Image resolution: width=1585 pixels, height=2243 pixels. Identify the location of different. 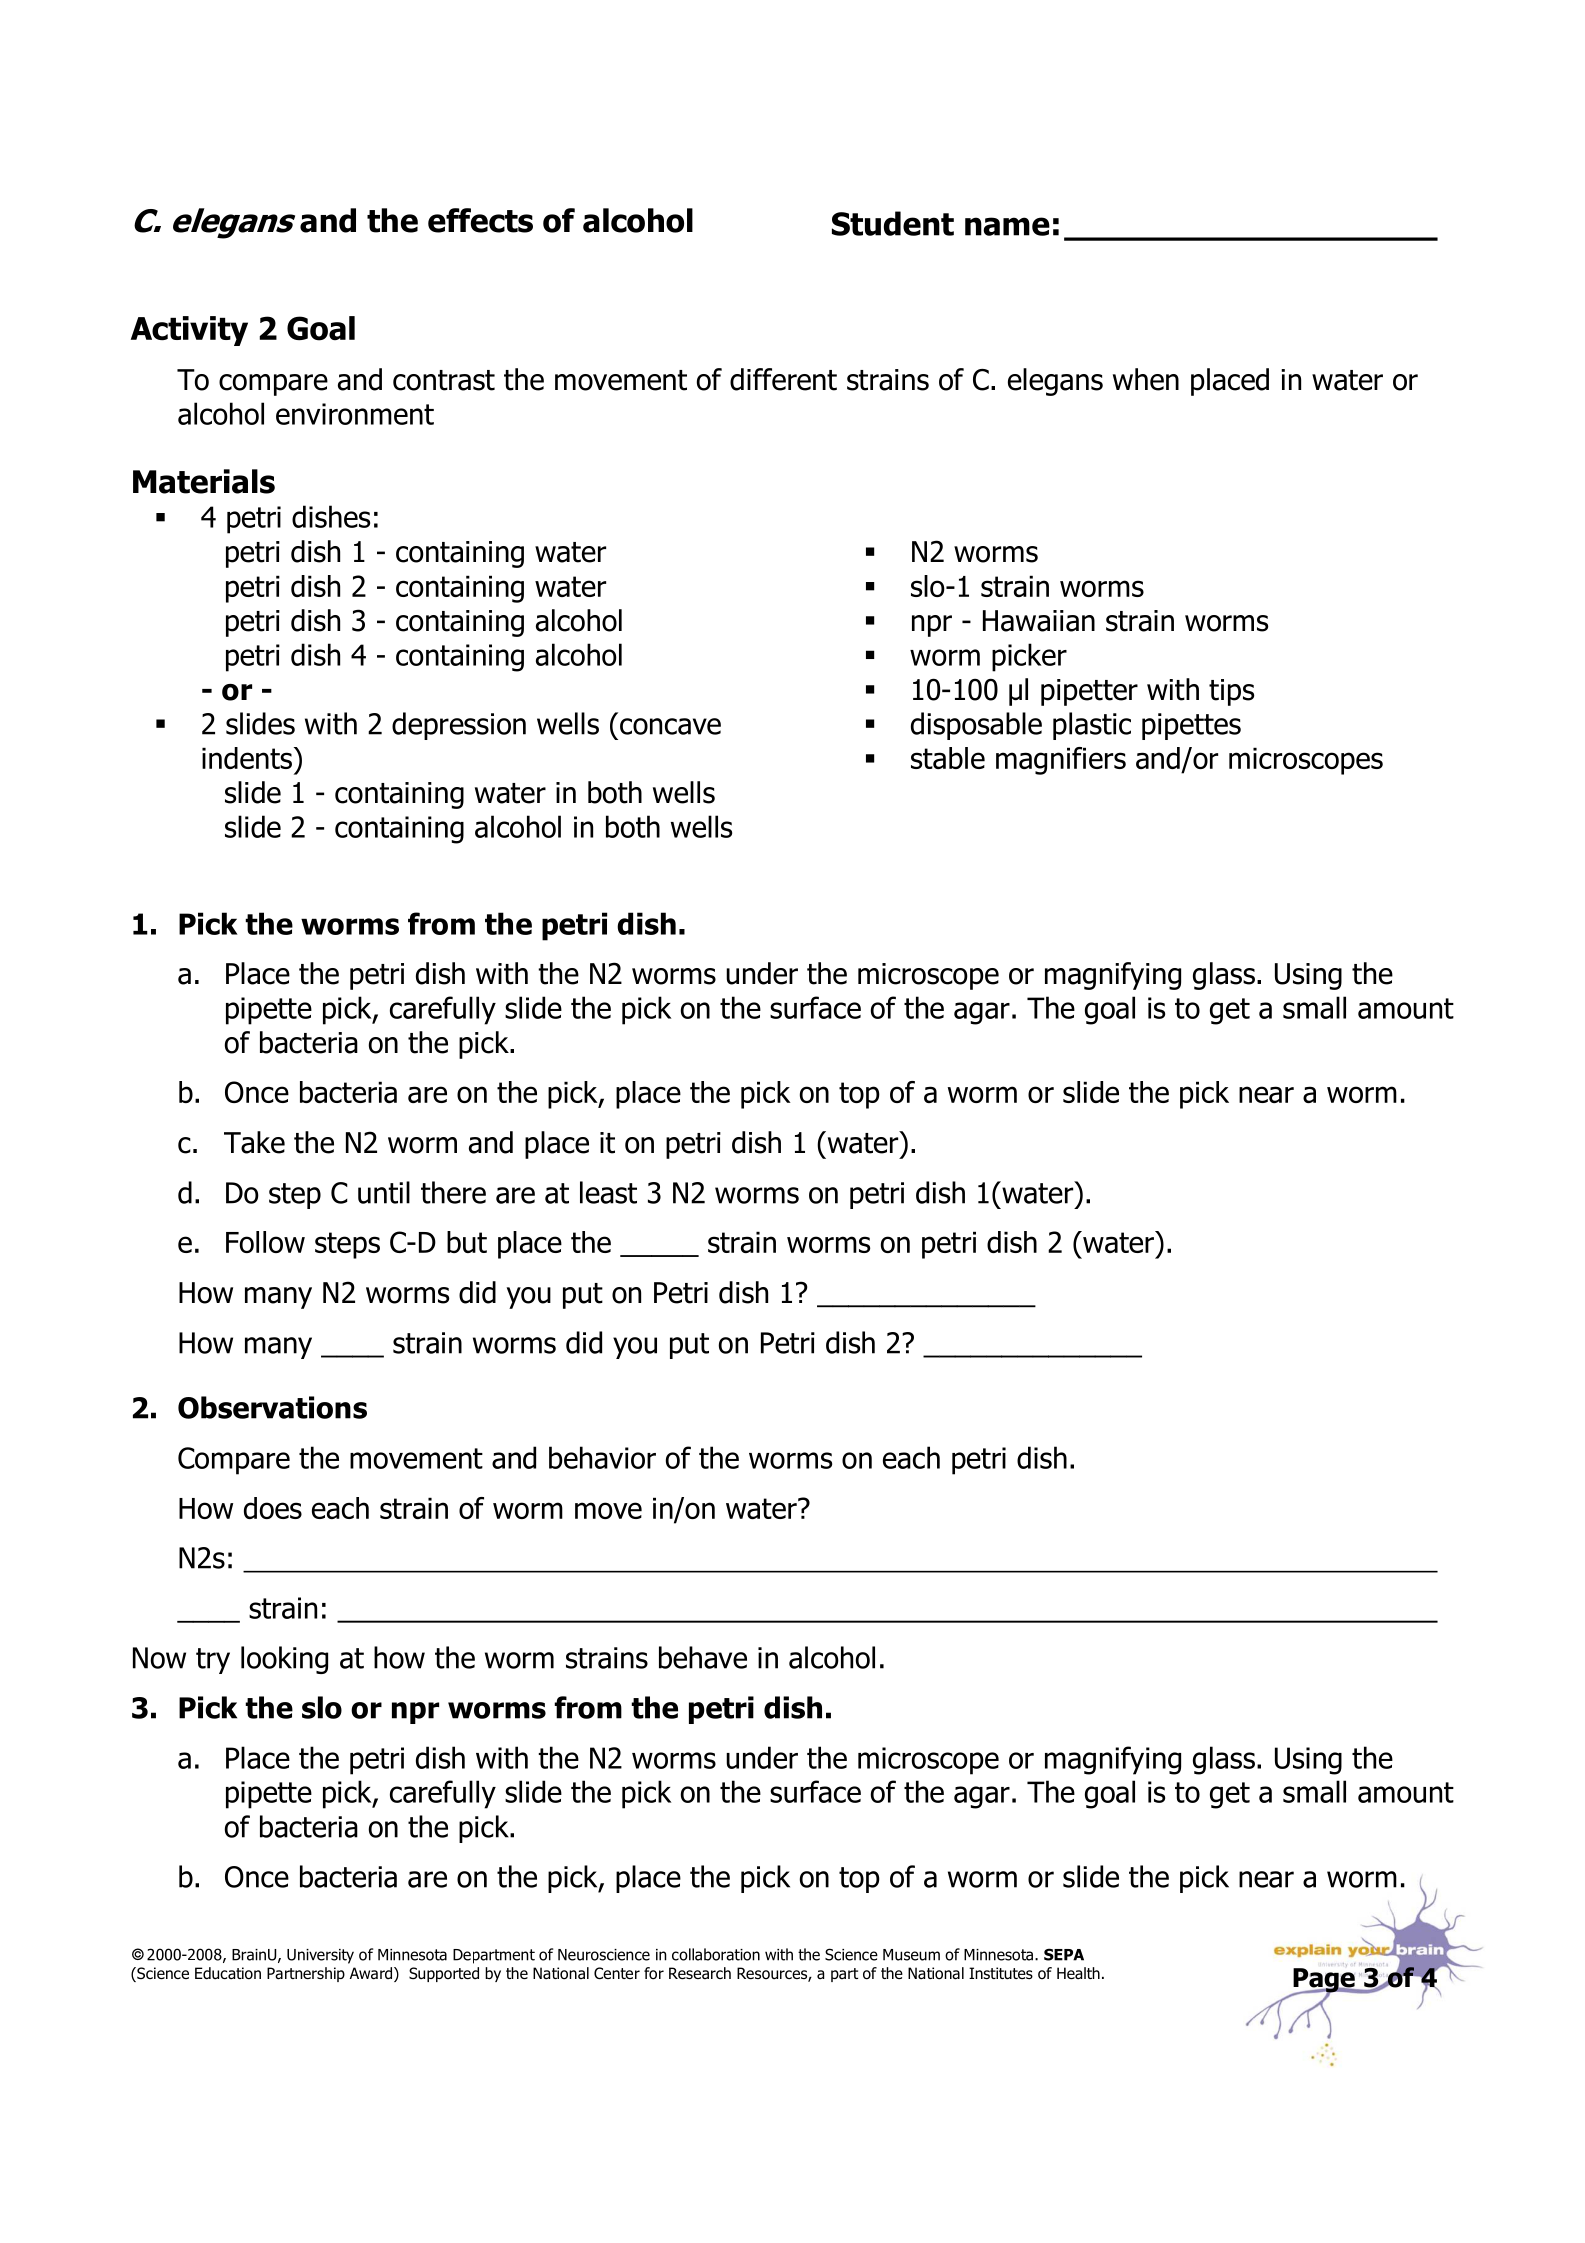
(783, 379).
